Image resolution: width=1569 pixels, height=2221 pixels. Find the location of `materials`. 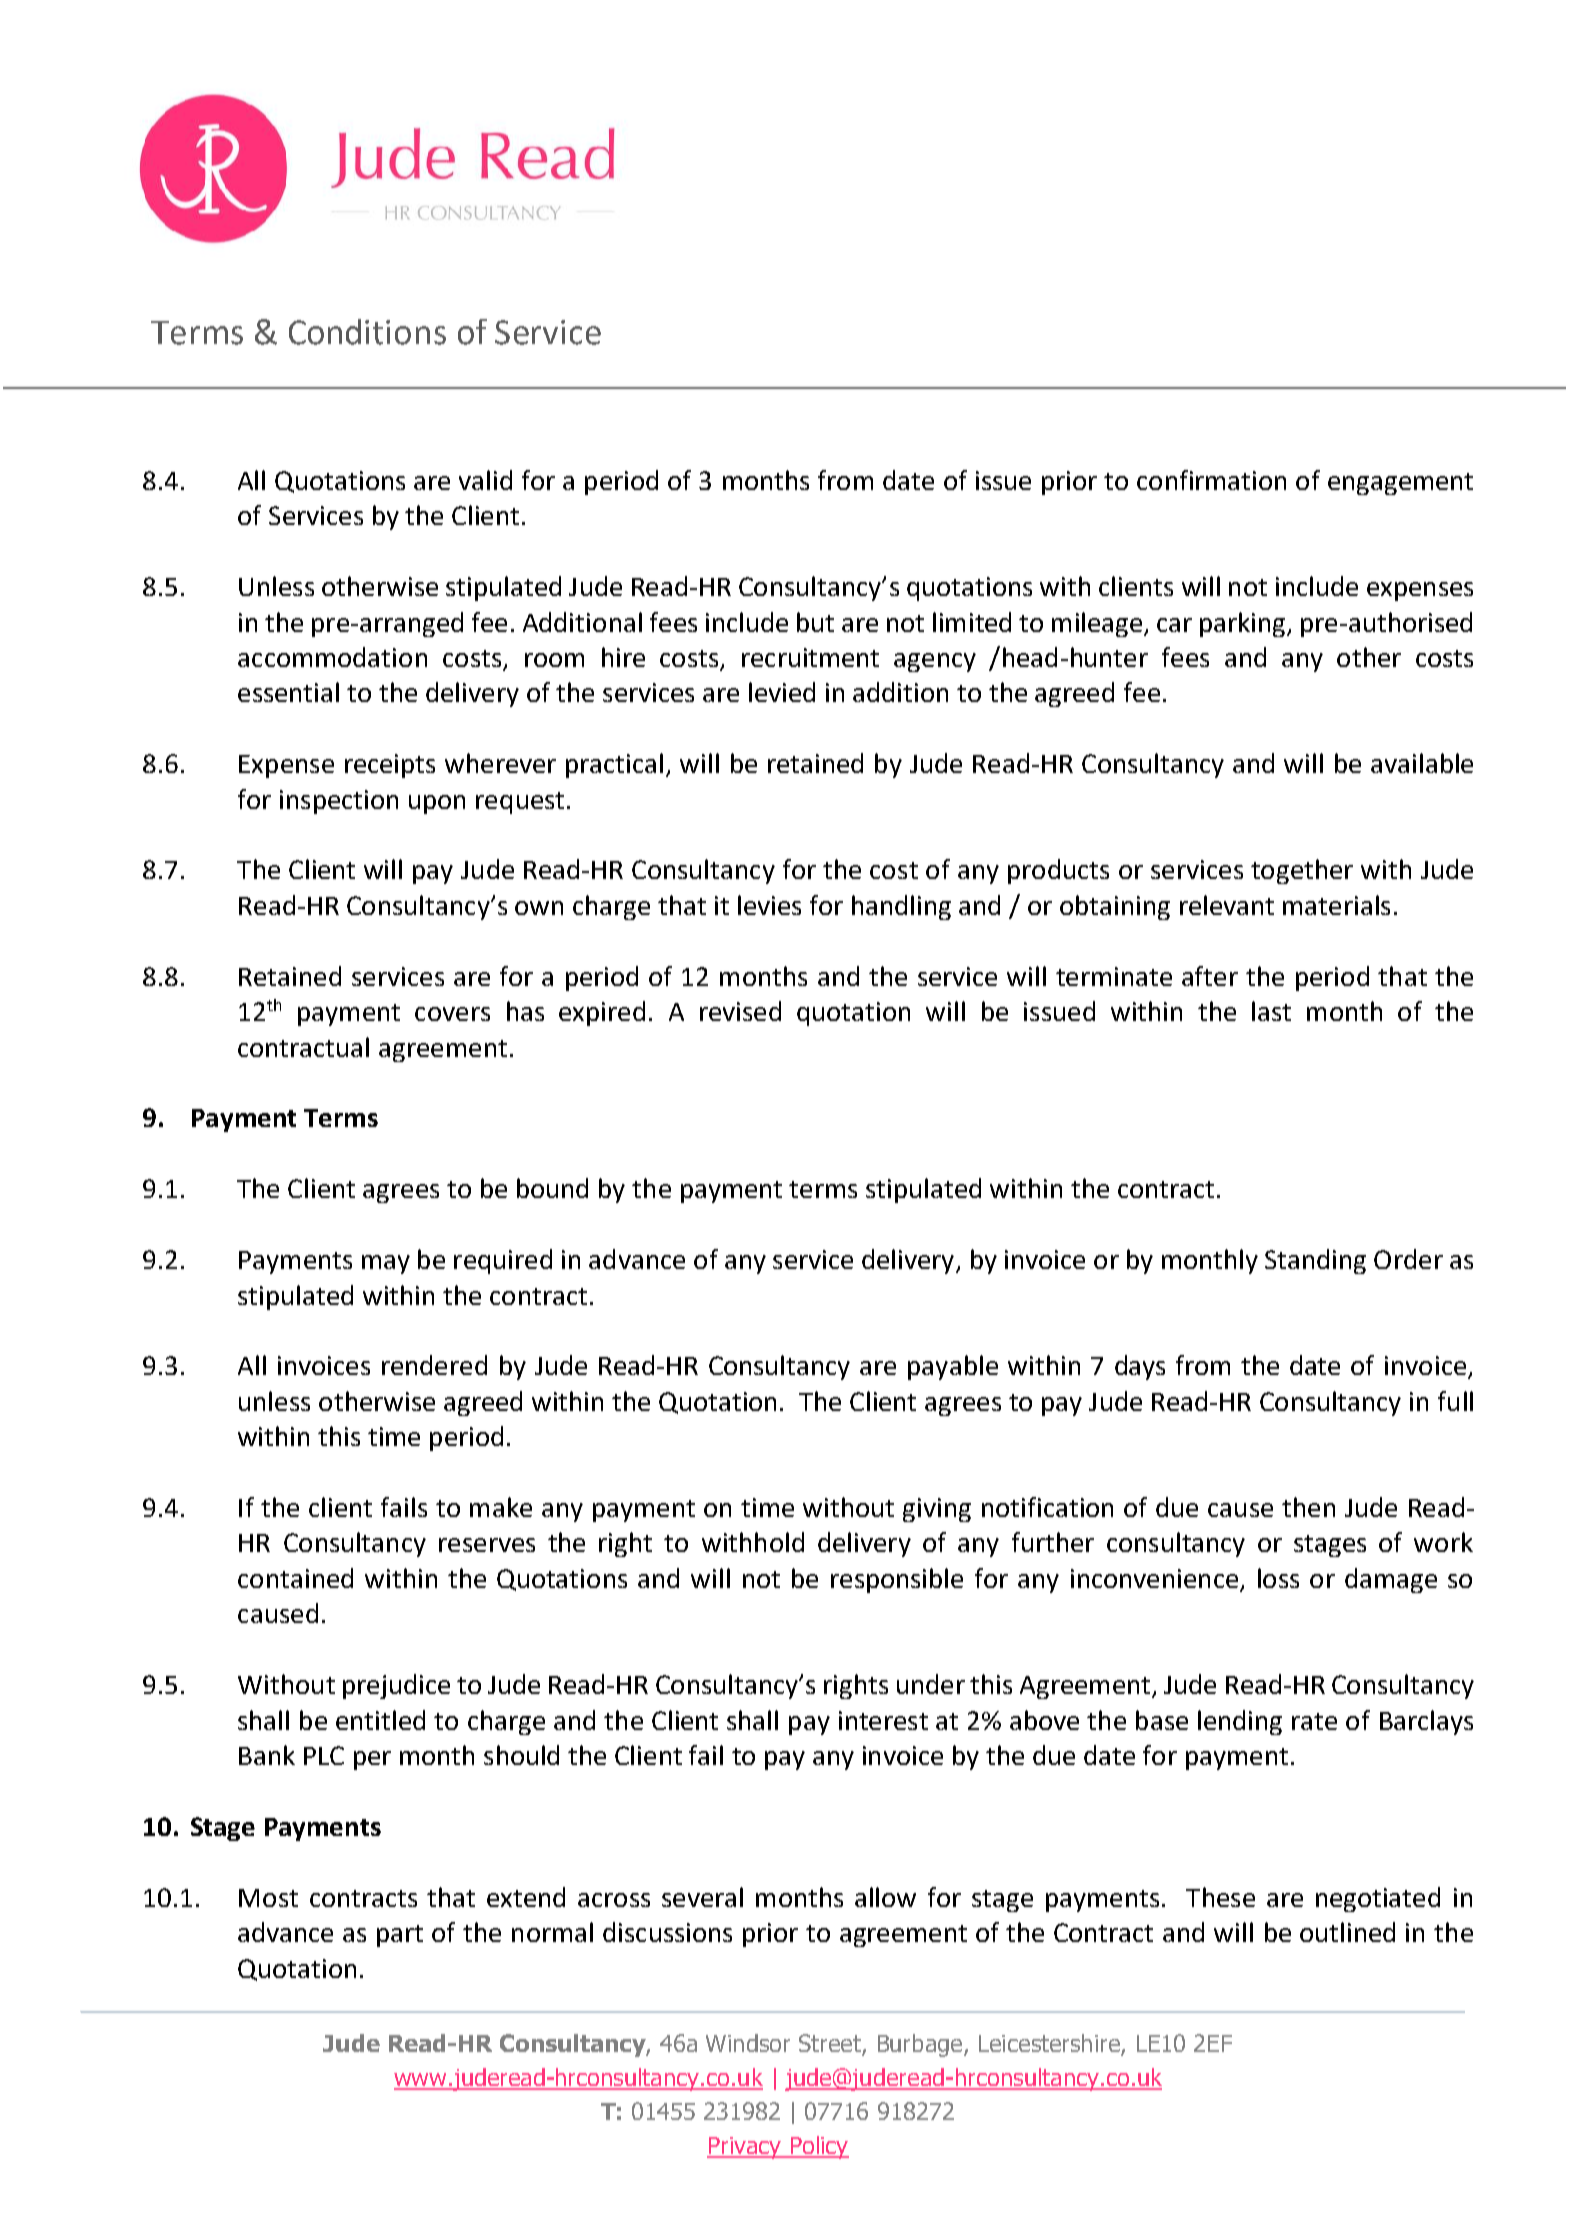

materials is located at coordinates (1336, 905).
